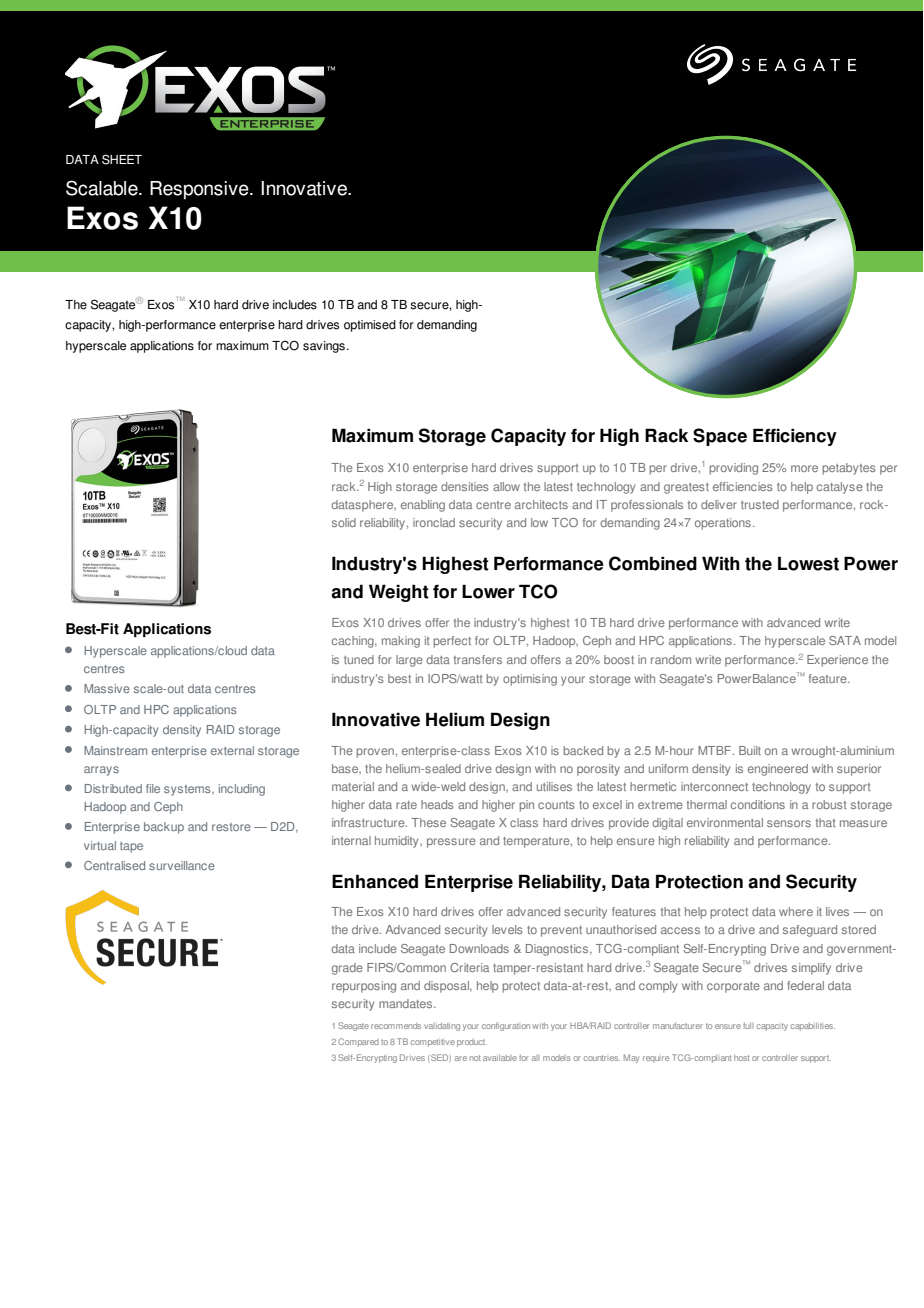  What do you see at coordinates (370, 326) in the document?
I see `optimised` at bounding box center [370, 326].
